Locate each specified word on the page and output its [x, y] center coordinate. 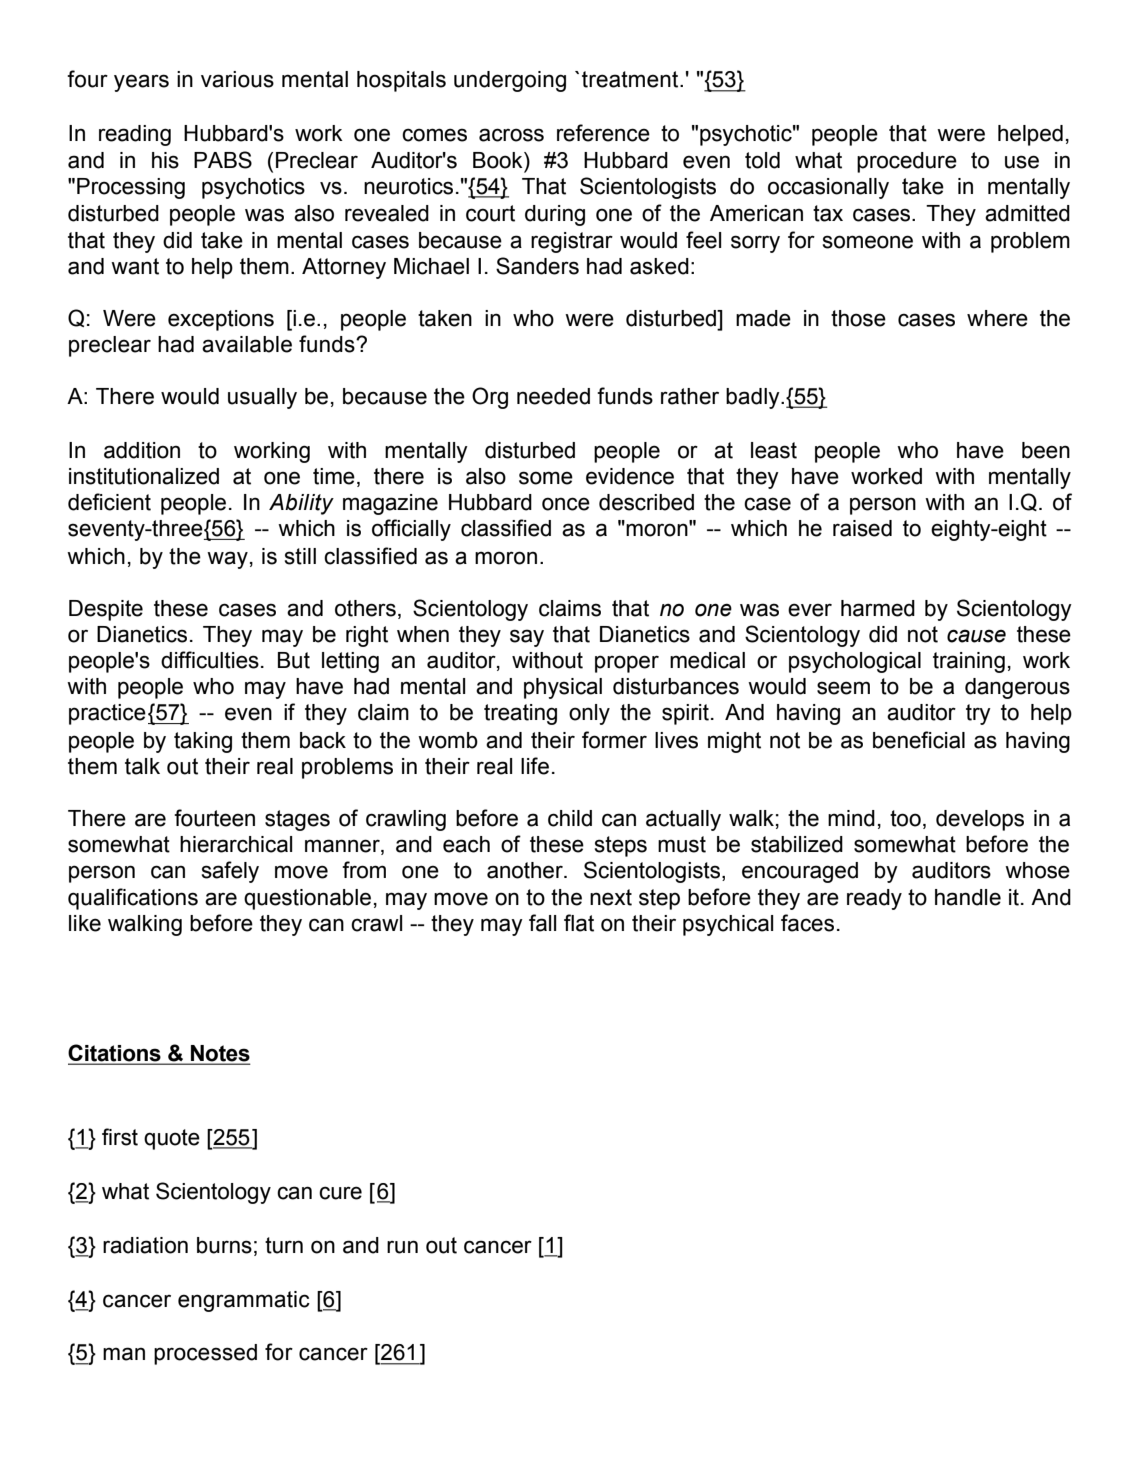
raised [862, 528]
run [402, 1247]
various [237, 79]
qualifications [133, 899]
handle [968, 897]
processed [205, 1354]
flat [579, 923]
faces [807, 923]
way [227, 560]
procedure [907, 162]
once [566, 504]
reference [603, 133]
